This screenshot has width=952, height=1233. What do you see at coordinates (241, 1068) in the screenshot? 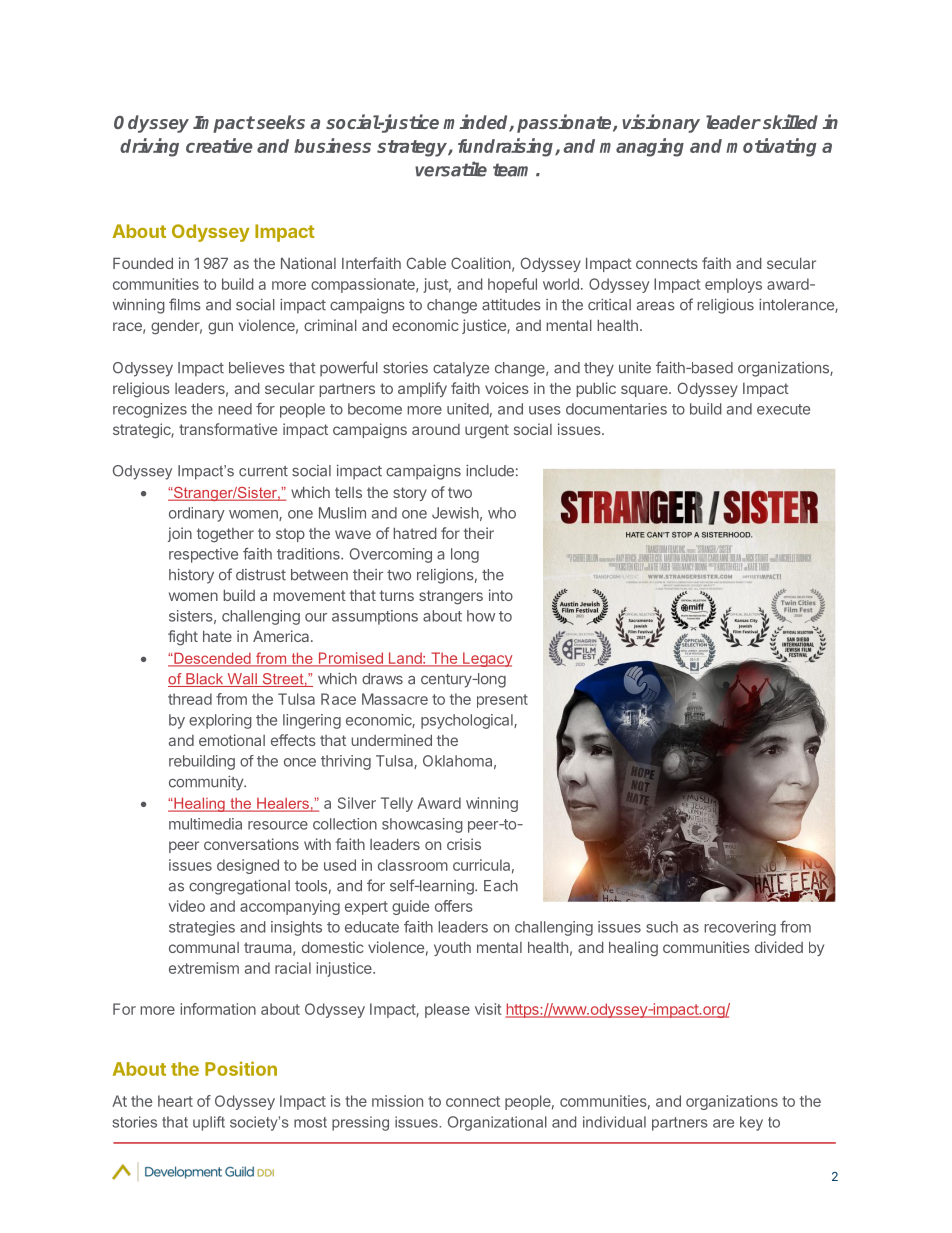
I see `Position` at bounding box center [241, 1068].
